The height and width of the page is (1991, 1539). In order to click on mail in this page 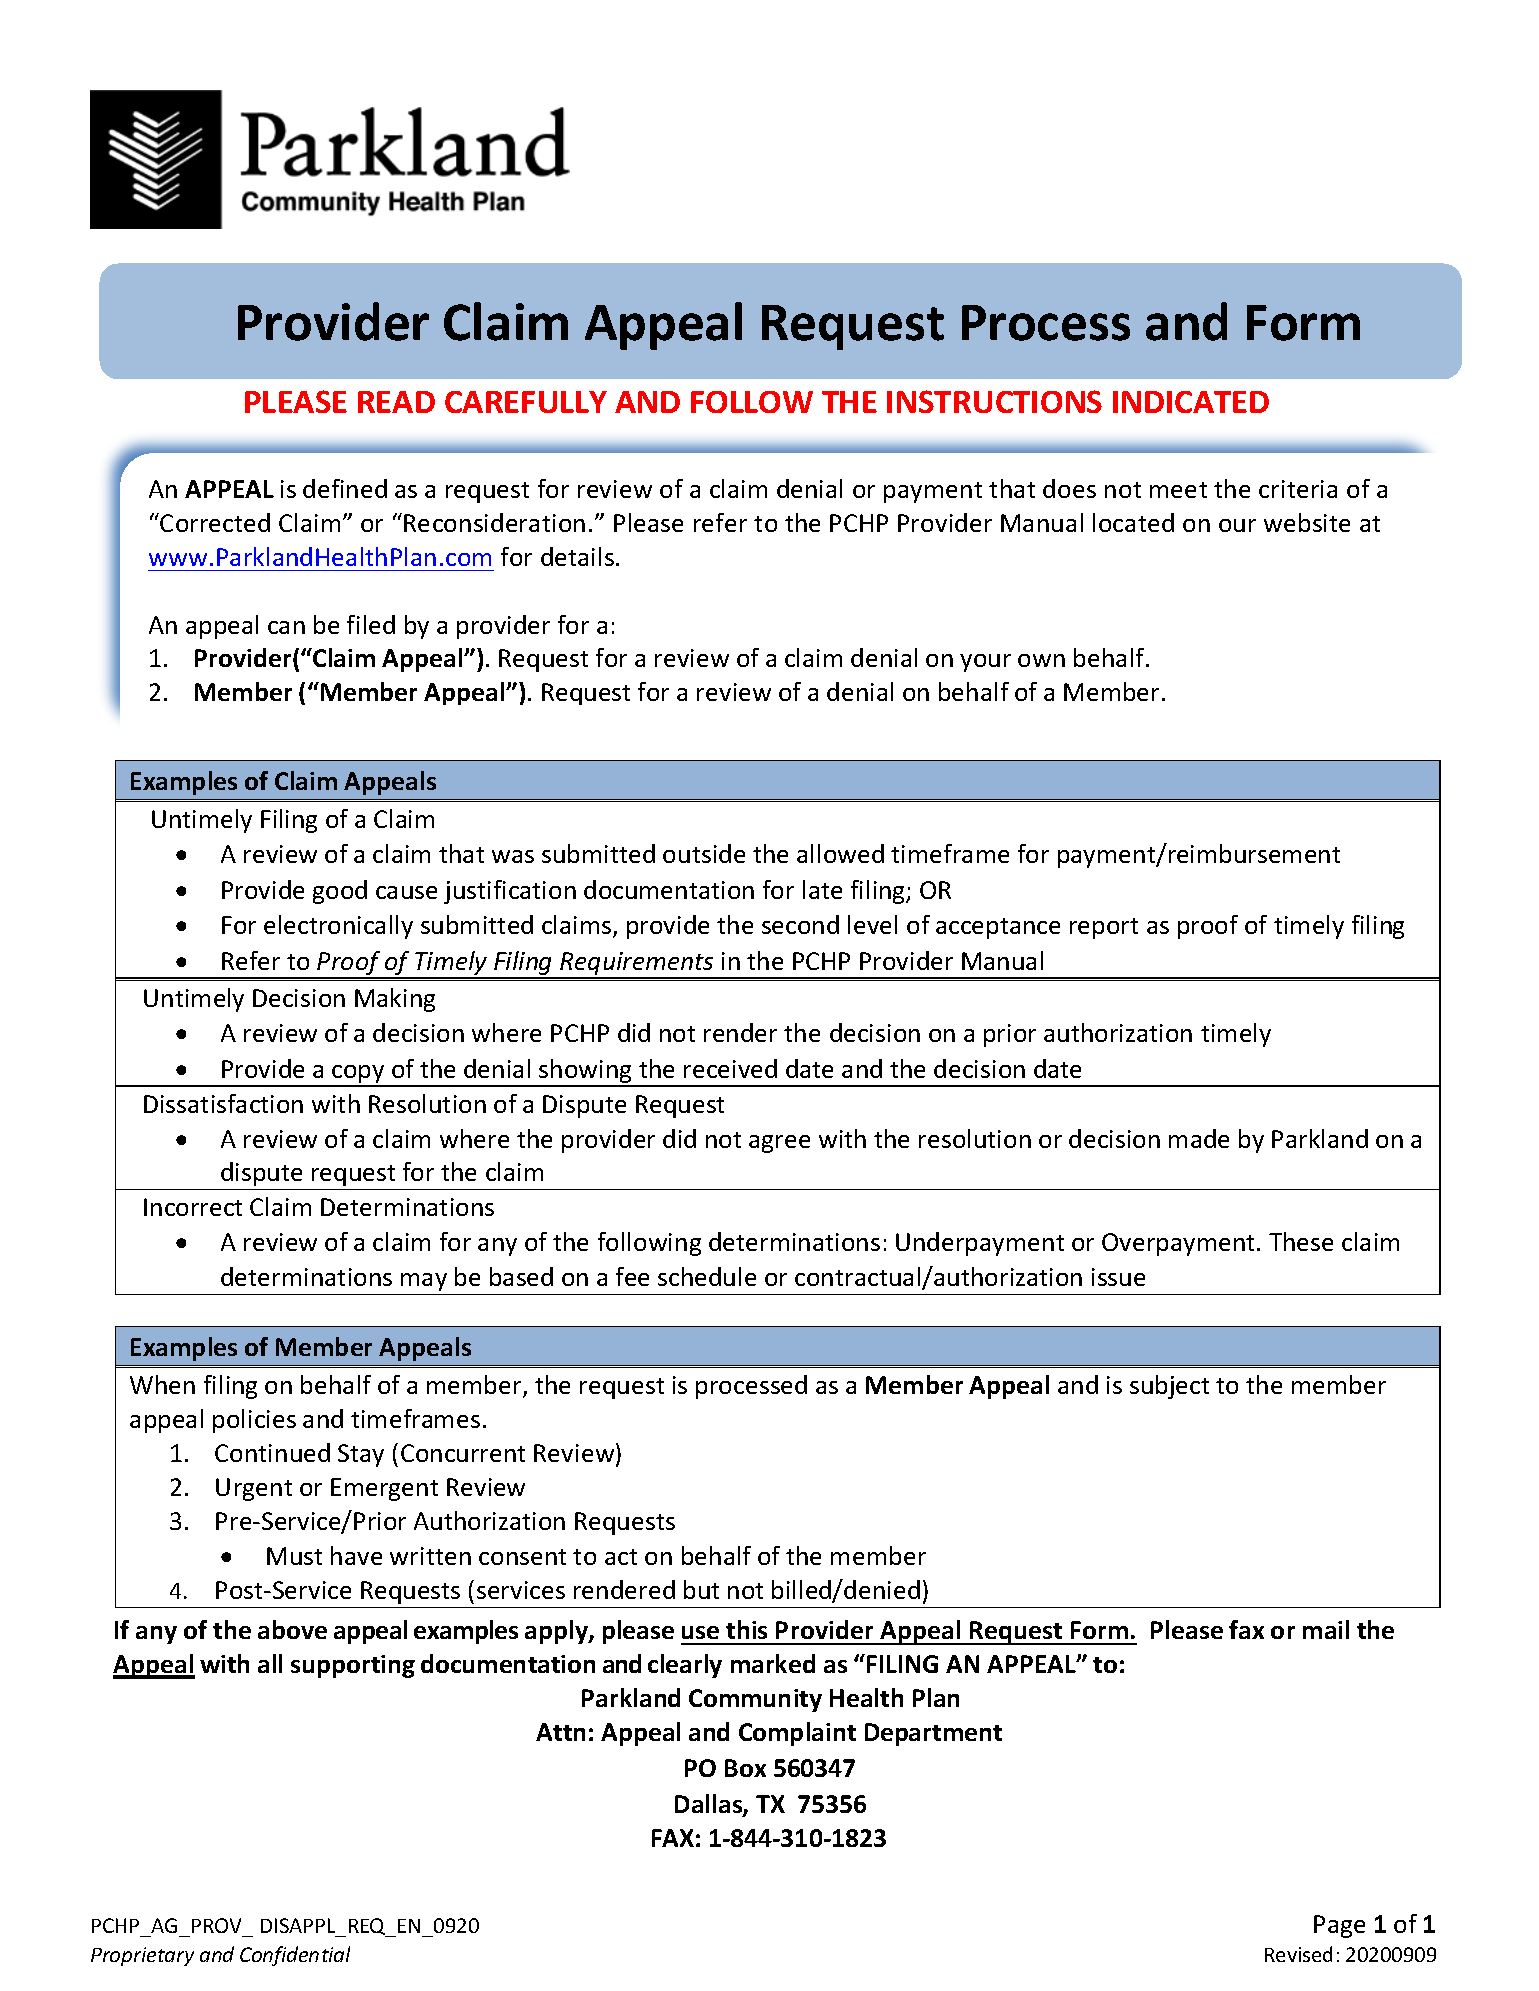, I will do `click(1326, 1629)`.
